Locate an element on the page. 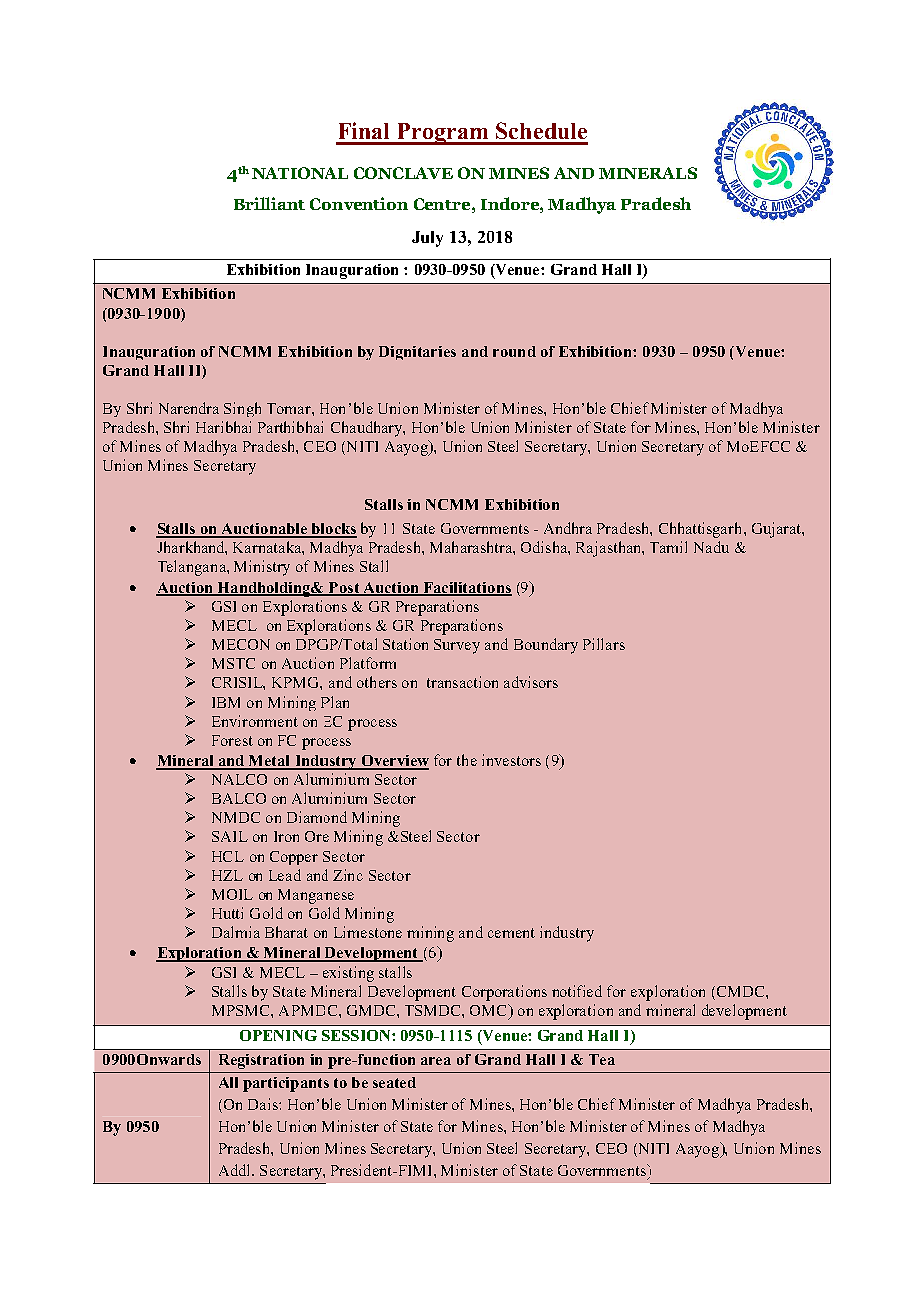 Image resolution: width=924 pixels, height=1308 pixels. Dignitaries is located at coordinates (417, 353).
